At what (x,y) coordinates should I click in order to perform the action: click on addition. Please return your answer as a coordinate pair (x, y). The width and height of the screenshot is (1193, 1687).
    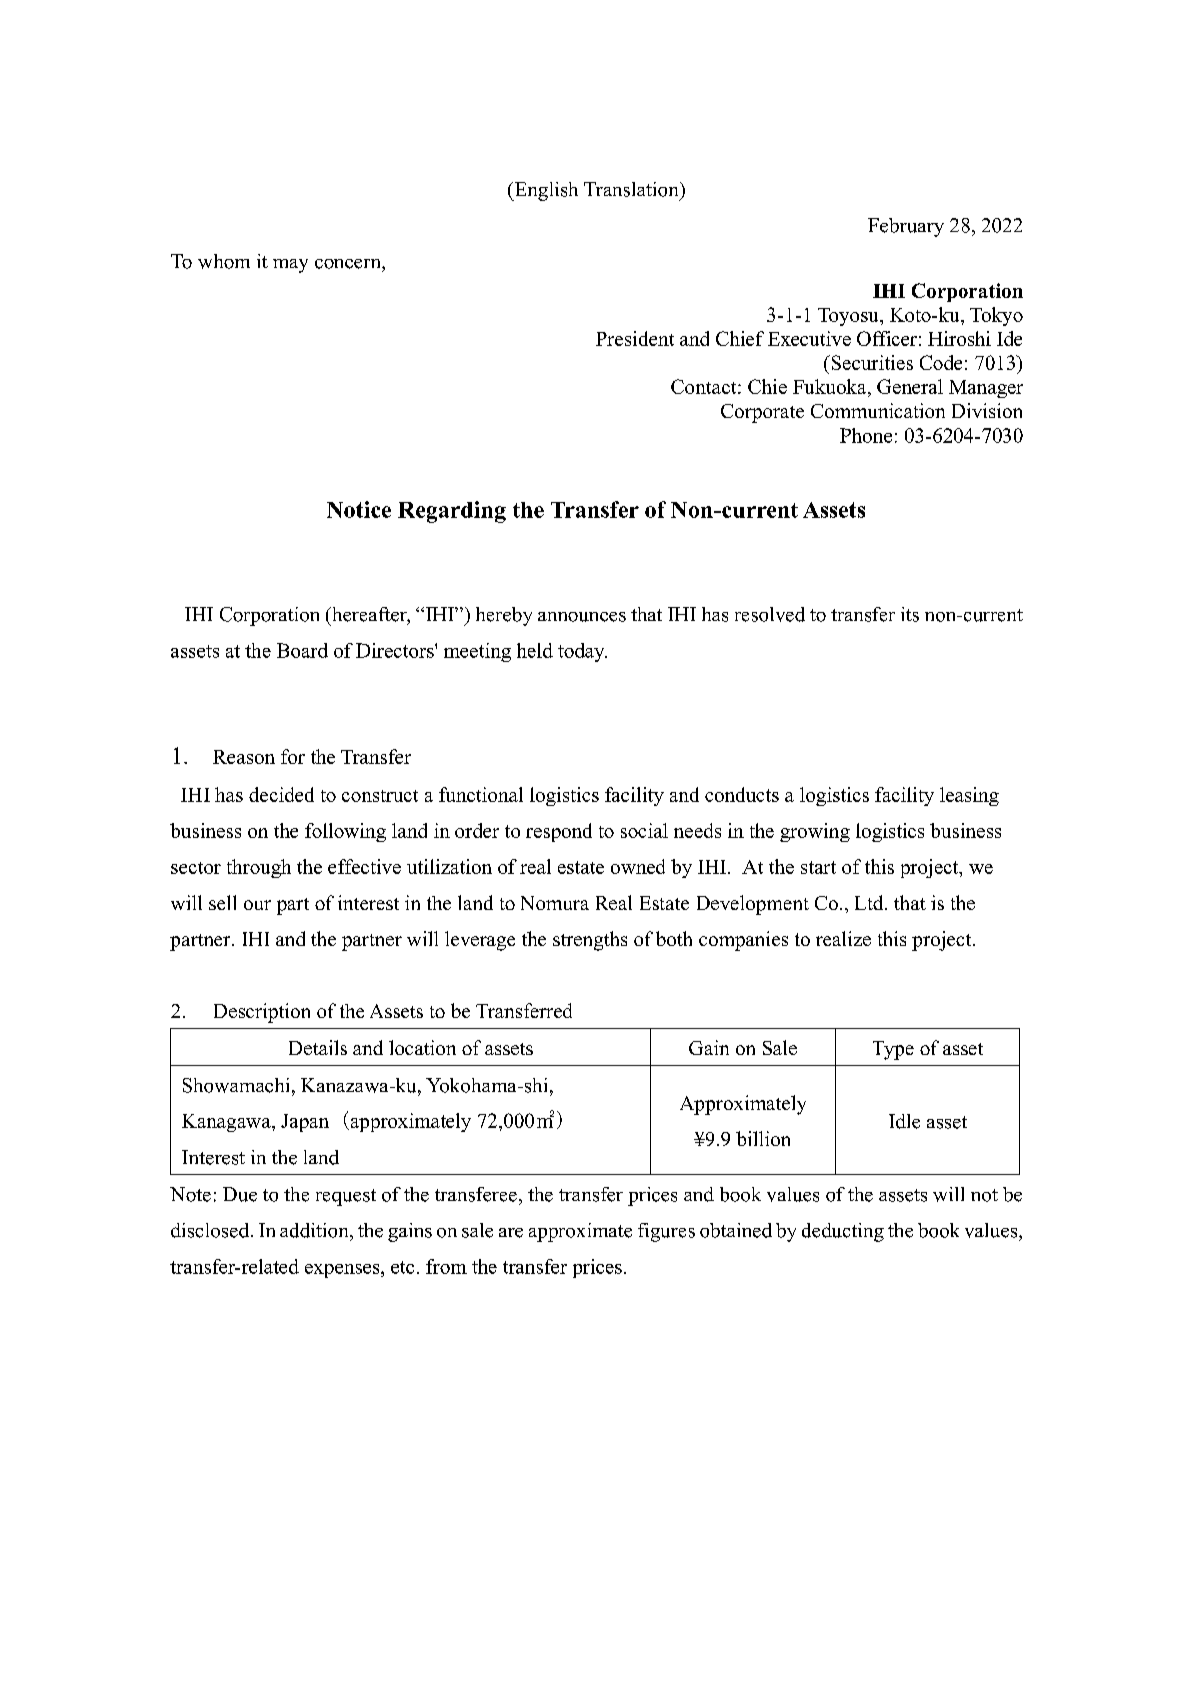
    Looking at the image, I should click on (315, 1230).
